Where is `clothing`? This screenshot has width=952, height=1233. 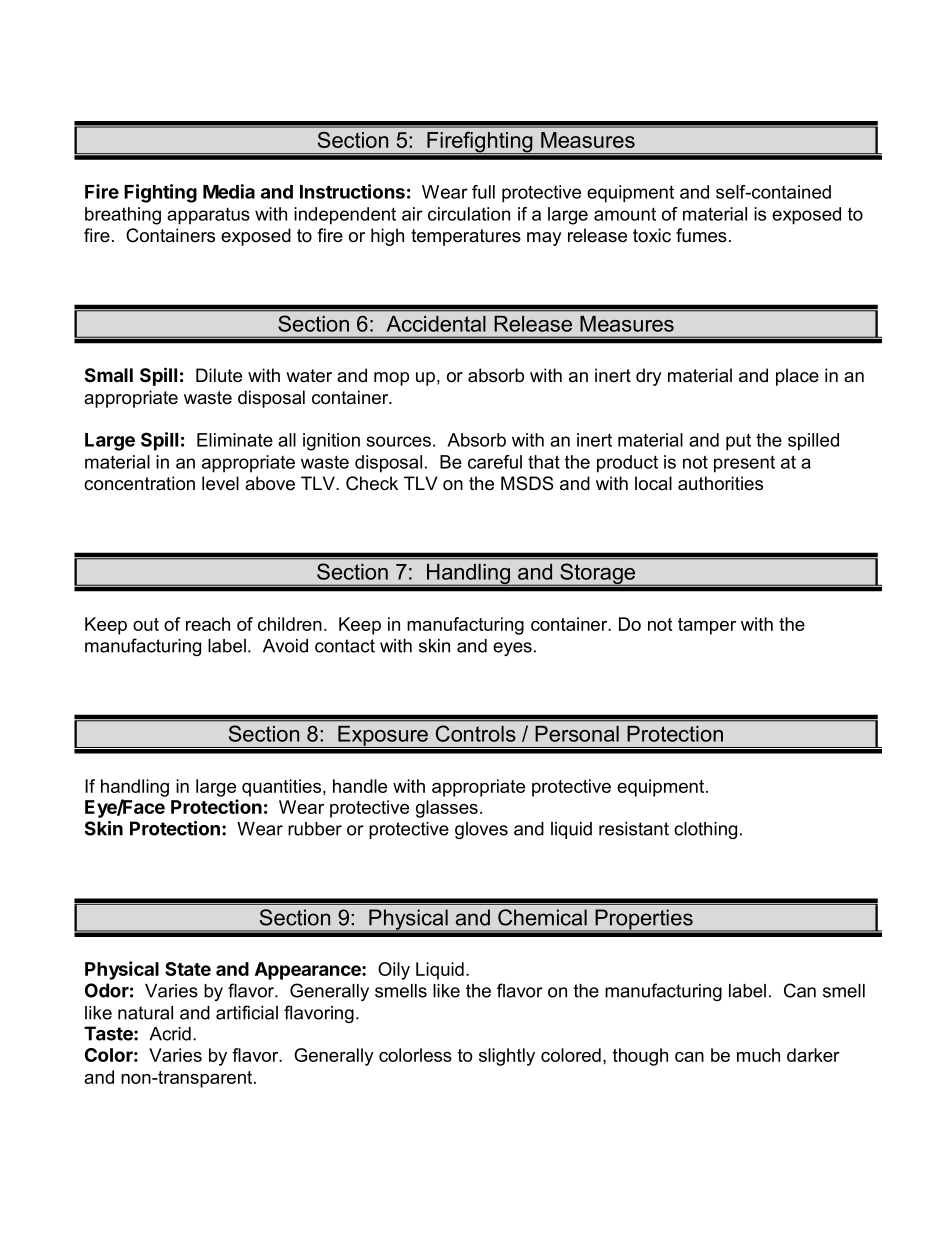
clothing is located at coordinates (705, 830).
